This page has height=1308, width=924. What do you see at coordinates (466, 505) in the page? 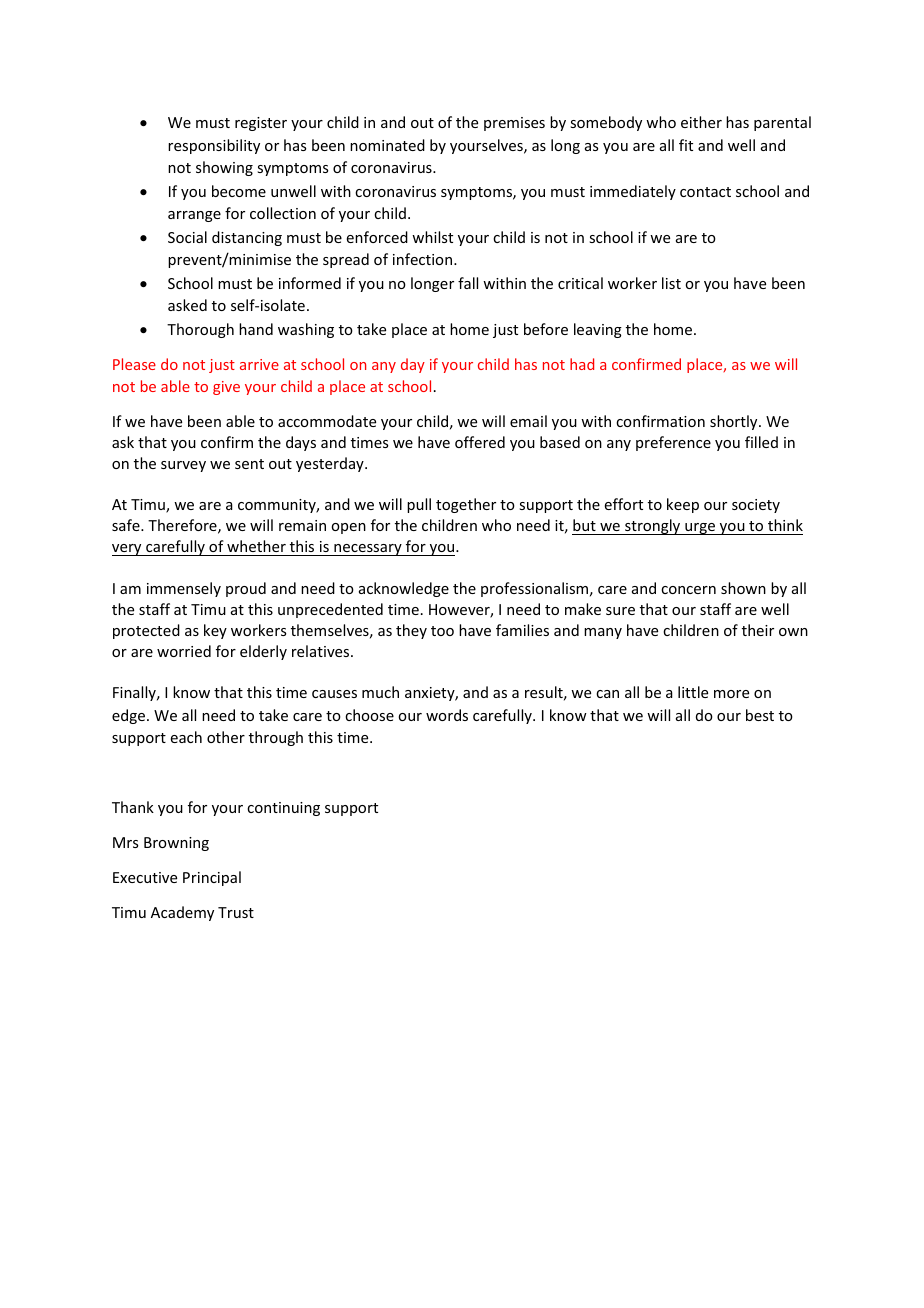
I see `together` at bounding box center [466, 505].
